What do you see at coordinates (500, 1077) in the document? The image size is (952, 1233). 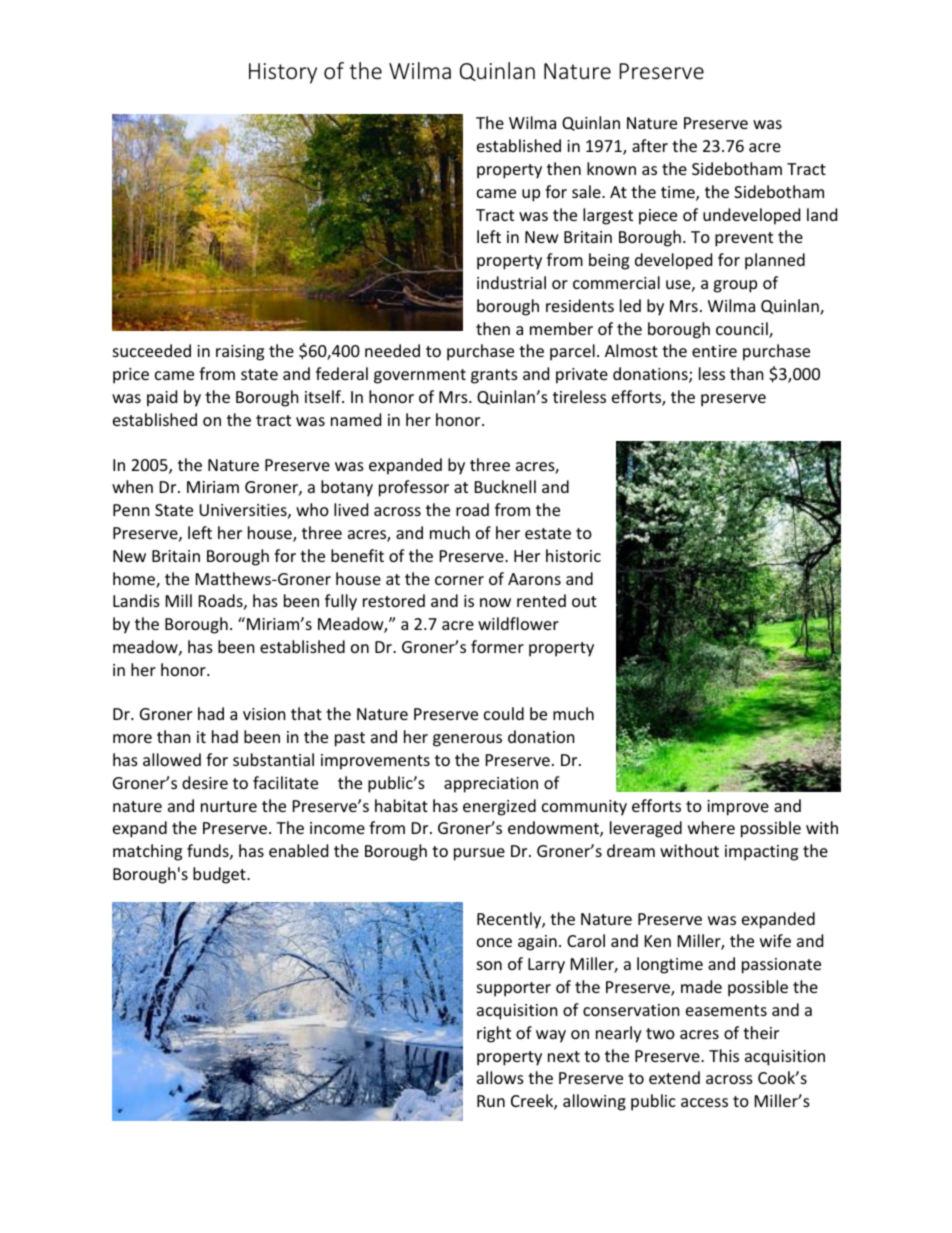 I see `allows` at bounding box center [500, 1077].
